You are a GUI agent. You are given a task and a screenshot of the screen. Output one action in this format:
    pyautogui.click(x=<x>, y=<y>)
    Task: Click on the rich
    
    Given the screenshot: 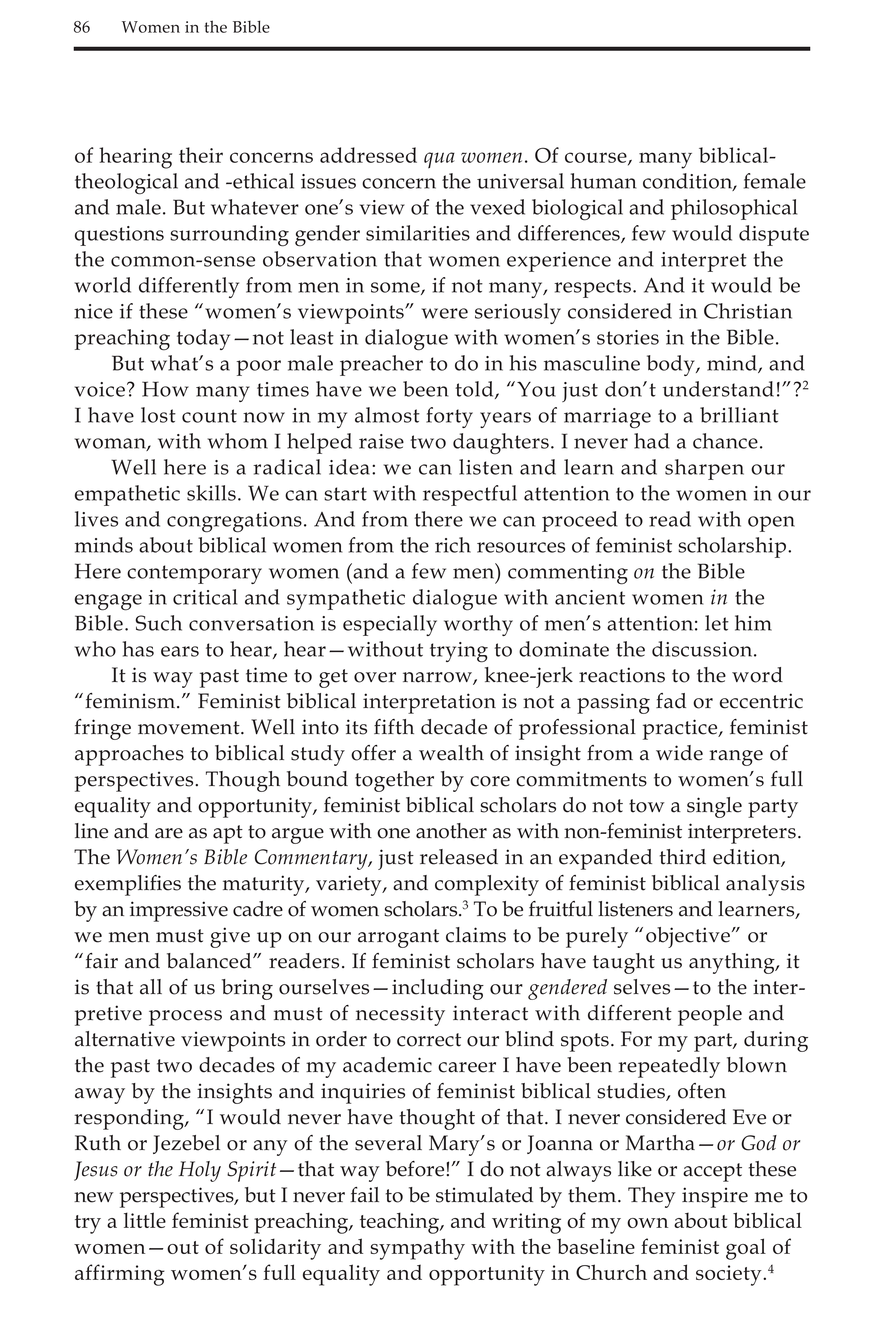 What is the action you would take?
    pyautogui.click(x=453, y=545)
